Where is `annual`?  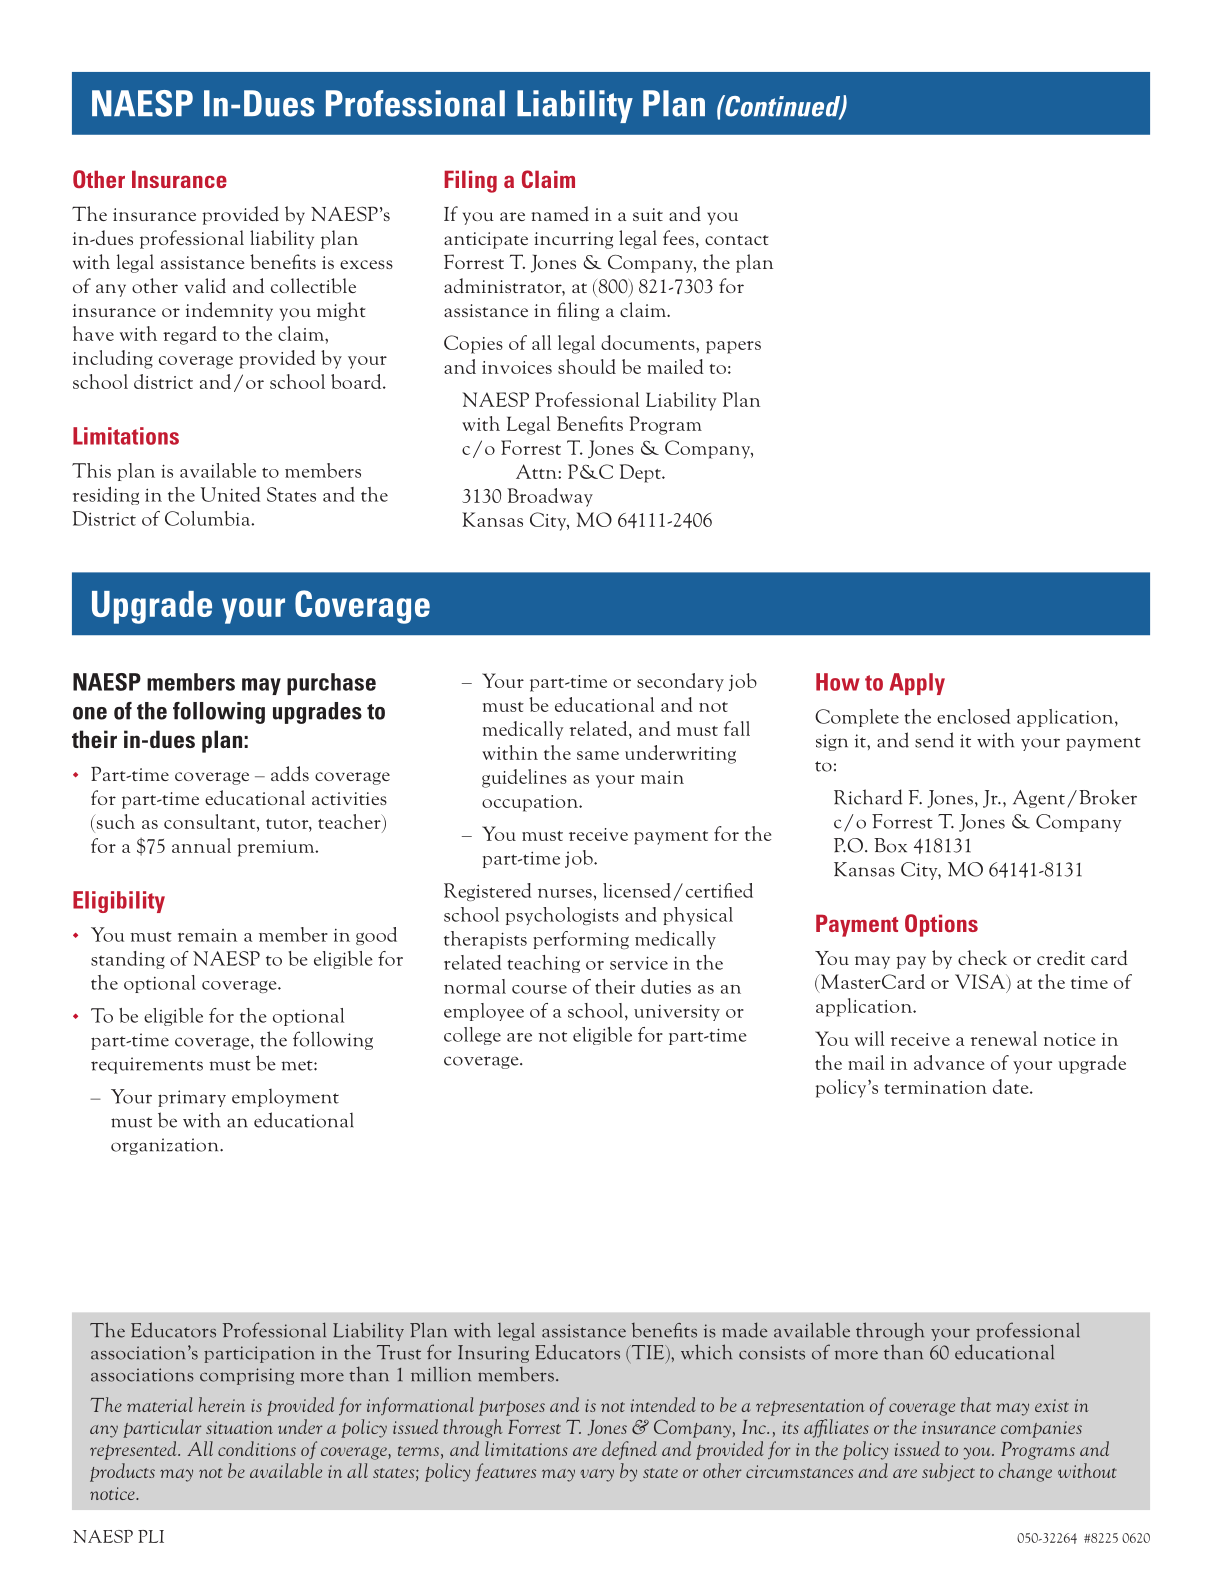 annual is located at coordinates (201, 845).
